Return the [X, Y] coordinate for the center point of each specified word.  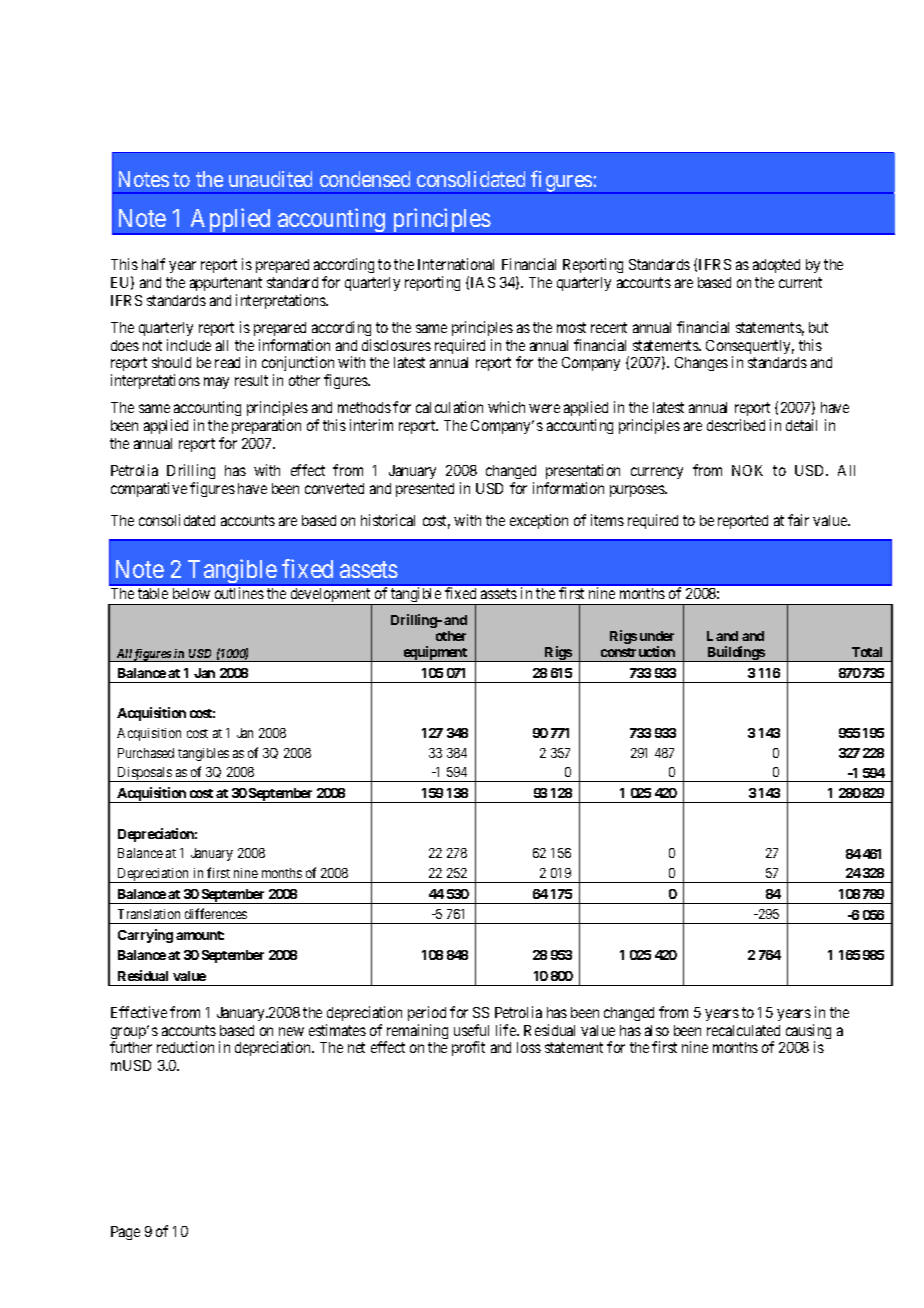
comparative [149, 489]
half [153, 264]
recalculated [743, 1030]
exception [539, 521]
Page [125, 1233]
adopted [776, 266]
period [427, 1013]
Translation [149, 914]
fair [798, 520]
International [456, 264]
